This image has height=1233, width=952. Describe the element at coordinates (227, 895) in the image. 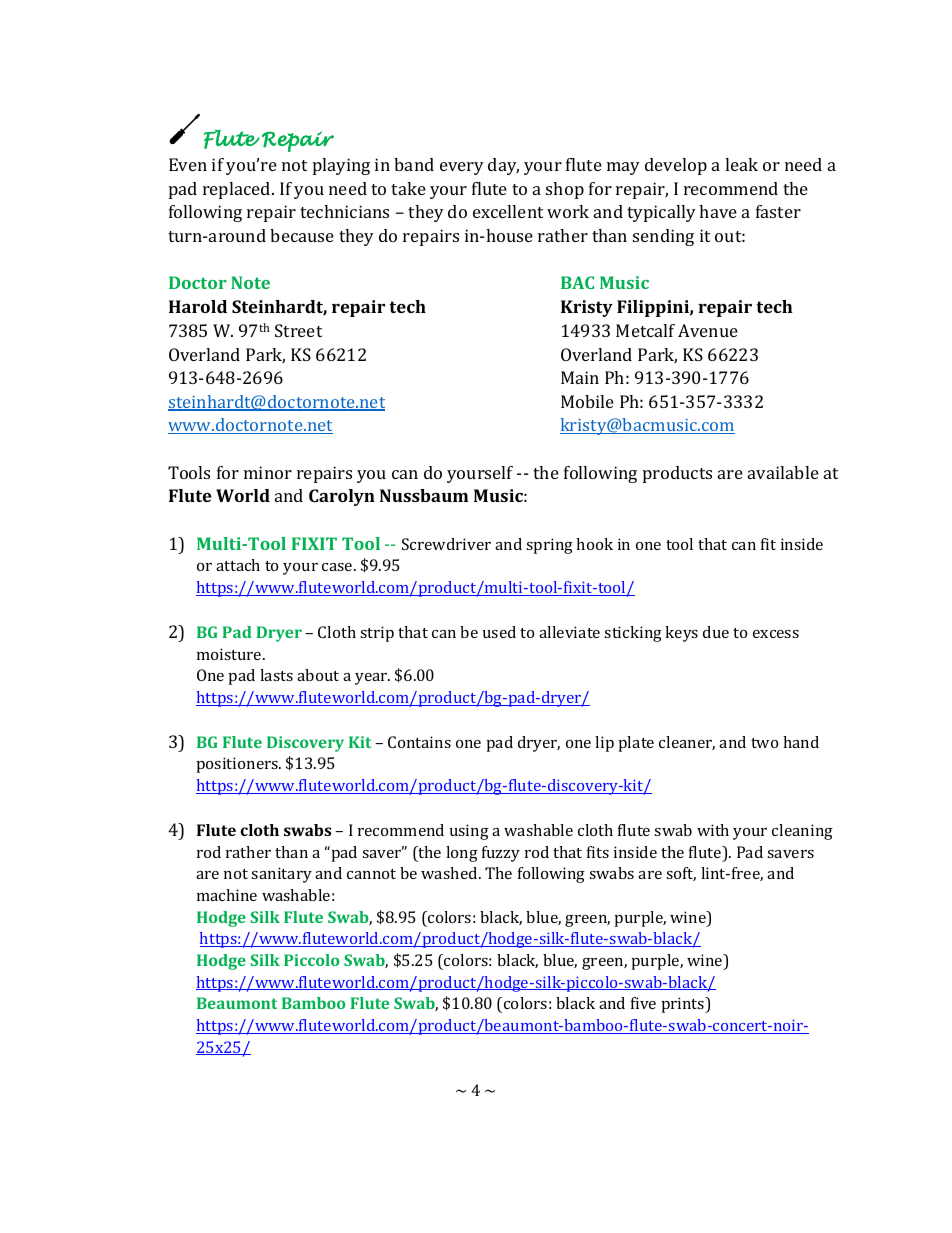

I see `machine` at that location.
